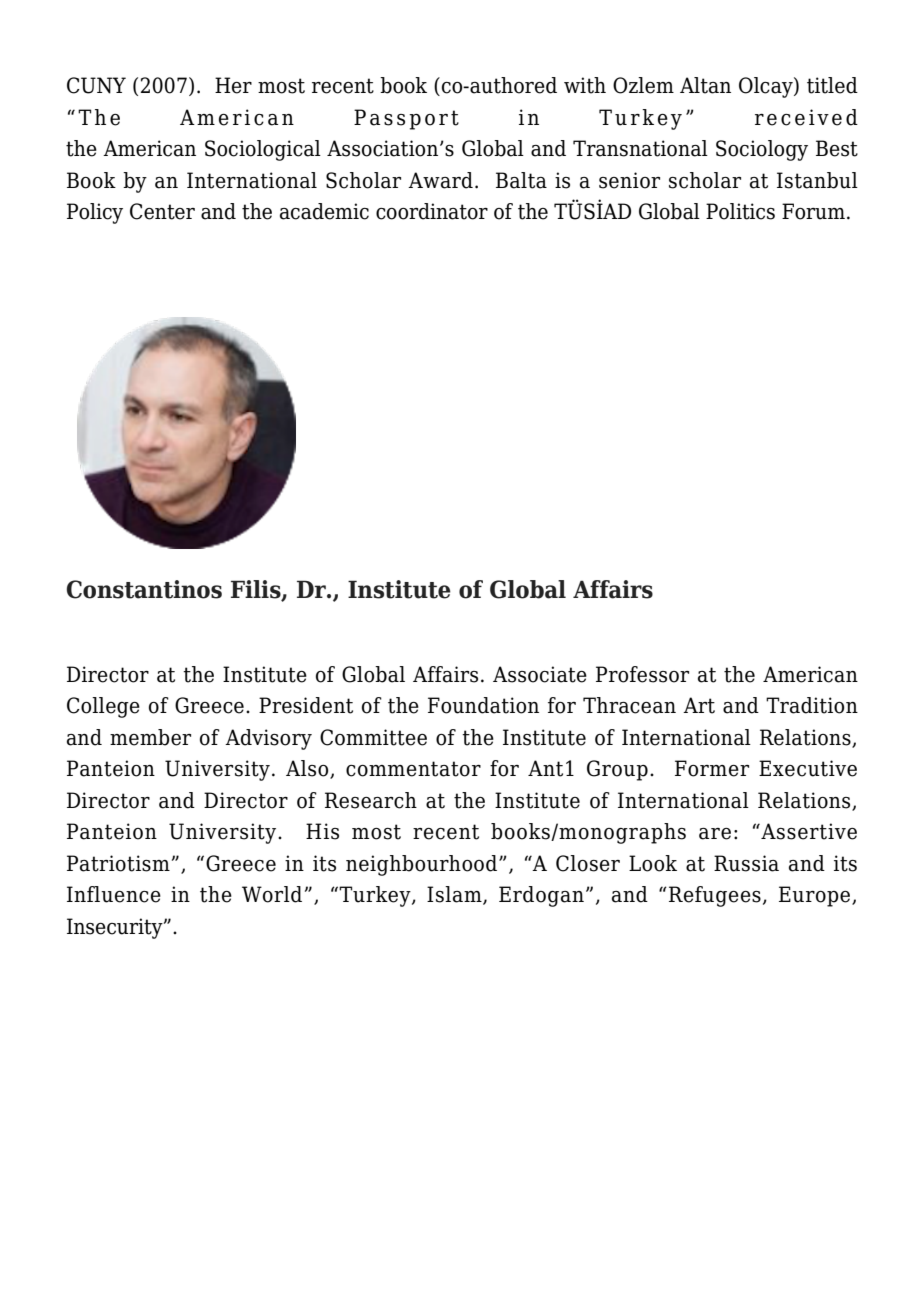  Describe the element at coordinates (806, 117) in the page. I see `received` at that location.
